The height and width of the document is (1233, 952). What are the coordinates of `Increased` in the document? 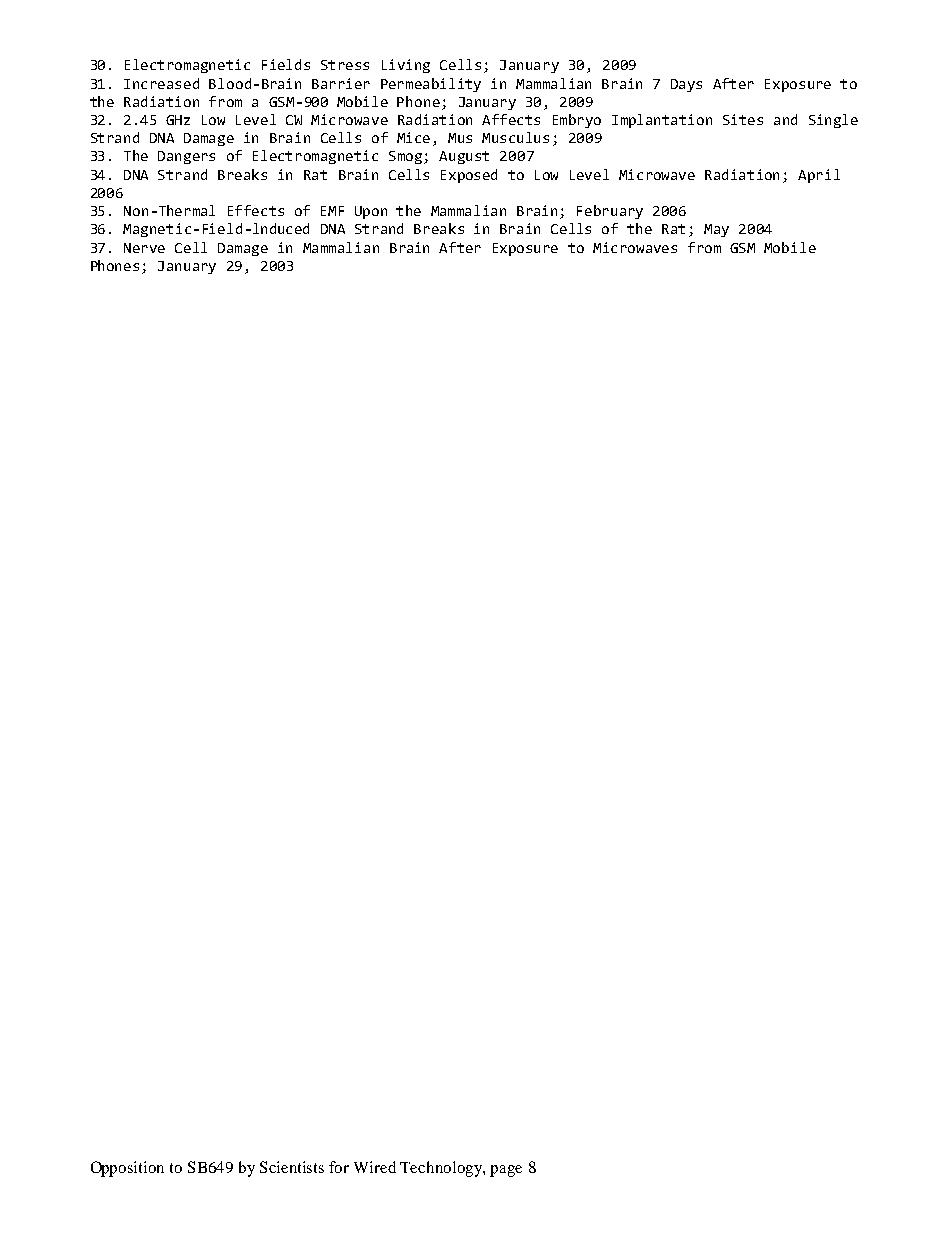 It's located at (161, 83).
